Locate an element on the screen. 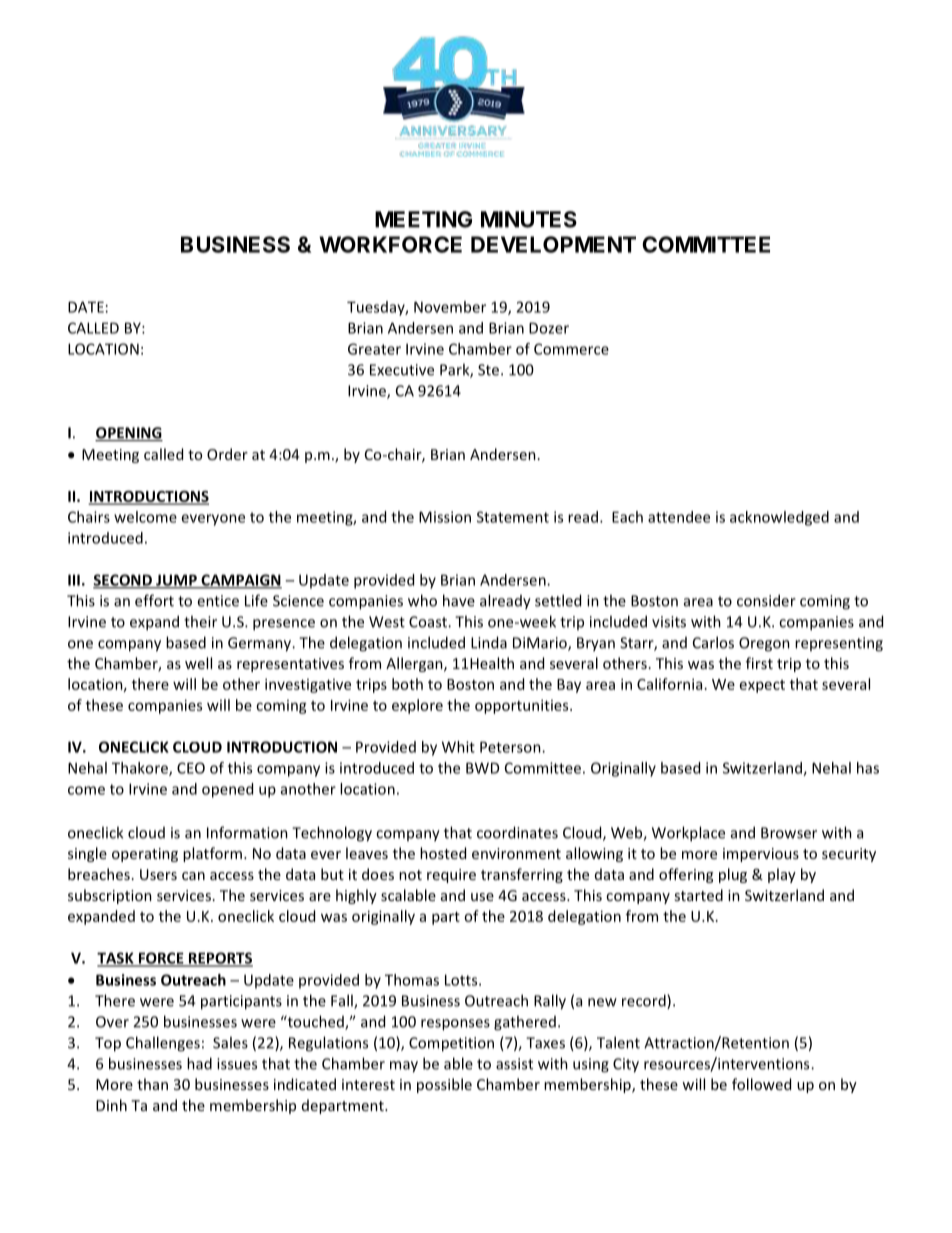  Greater is located at coordinates (374, 349).
